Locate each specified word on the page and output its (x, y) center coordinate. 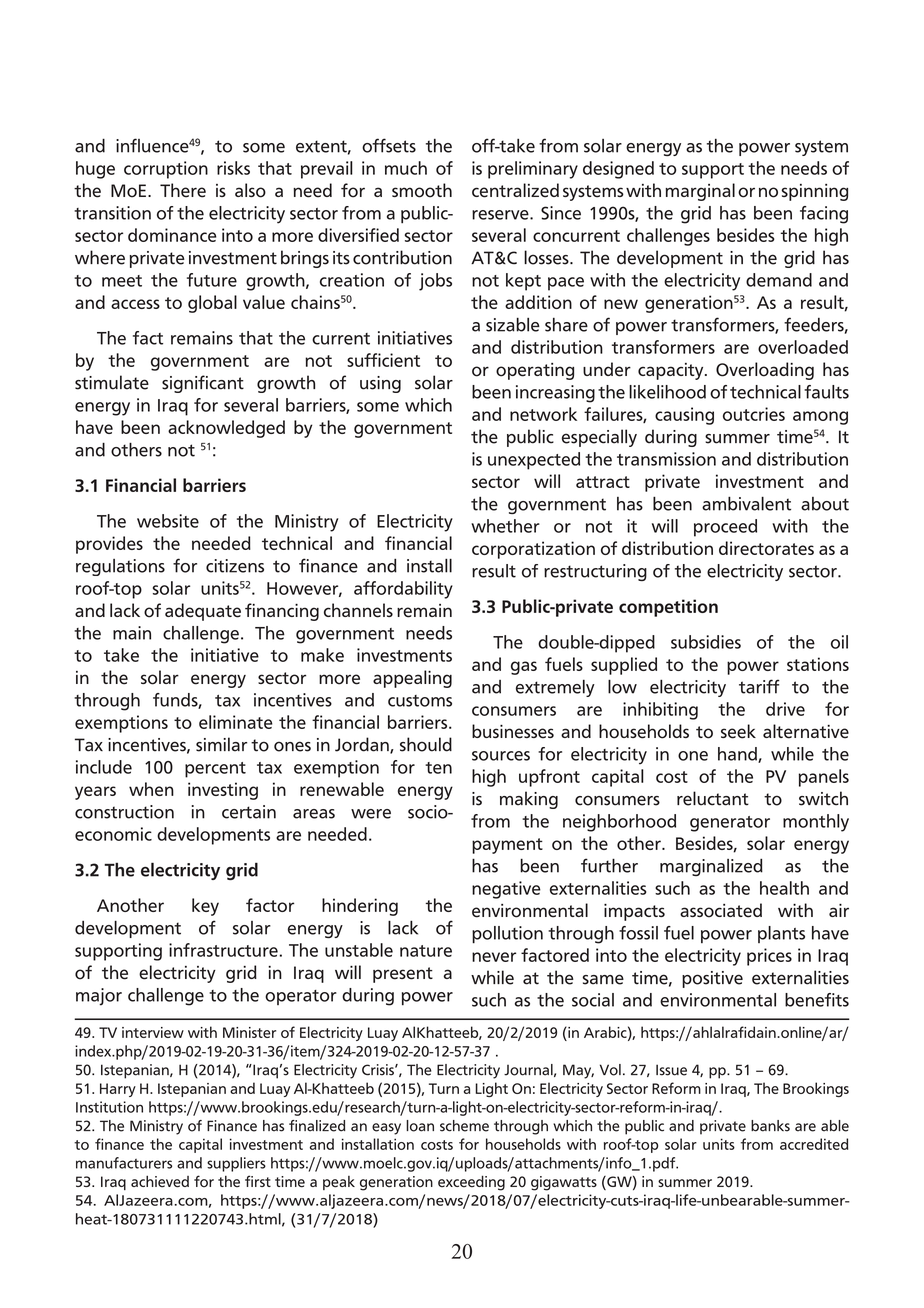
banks (770, 1126)
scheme (464, 1126)
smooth (422, 190)
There (183, 190)
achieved (160, 1181)
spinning (814, 192)
